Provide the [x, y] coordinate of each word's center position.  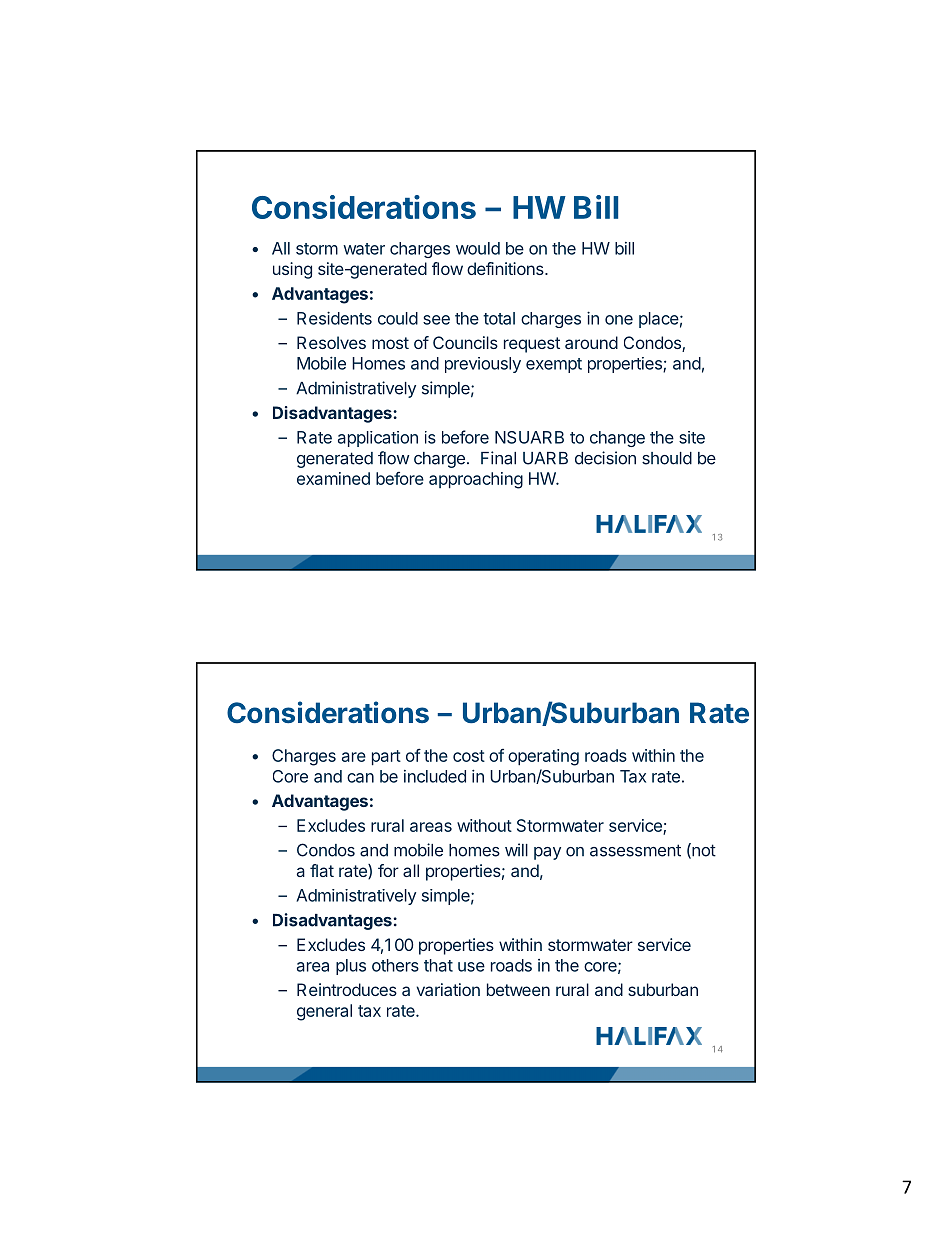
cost [469, 756]
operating [543, 757]
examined [333, 478]
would [478, 248]
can [360, 778]
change [617, 439]
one [619, 320]
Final [498, 458]
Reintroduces [347, 989]
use [471, 967]
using [292, 270]
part [386, 758]
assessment [635, 850]
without [484, 825]
